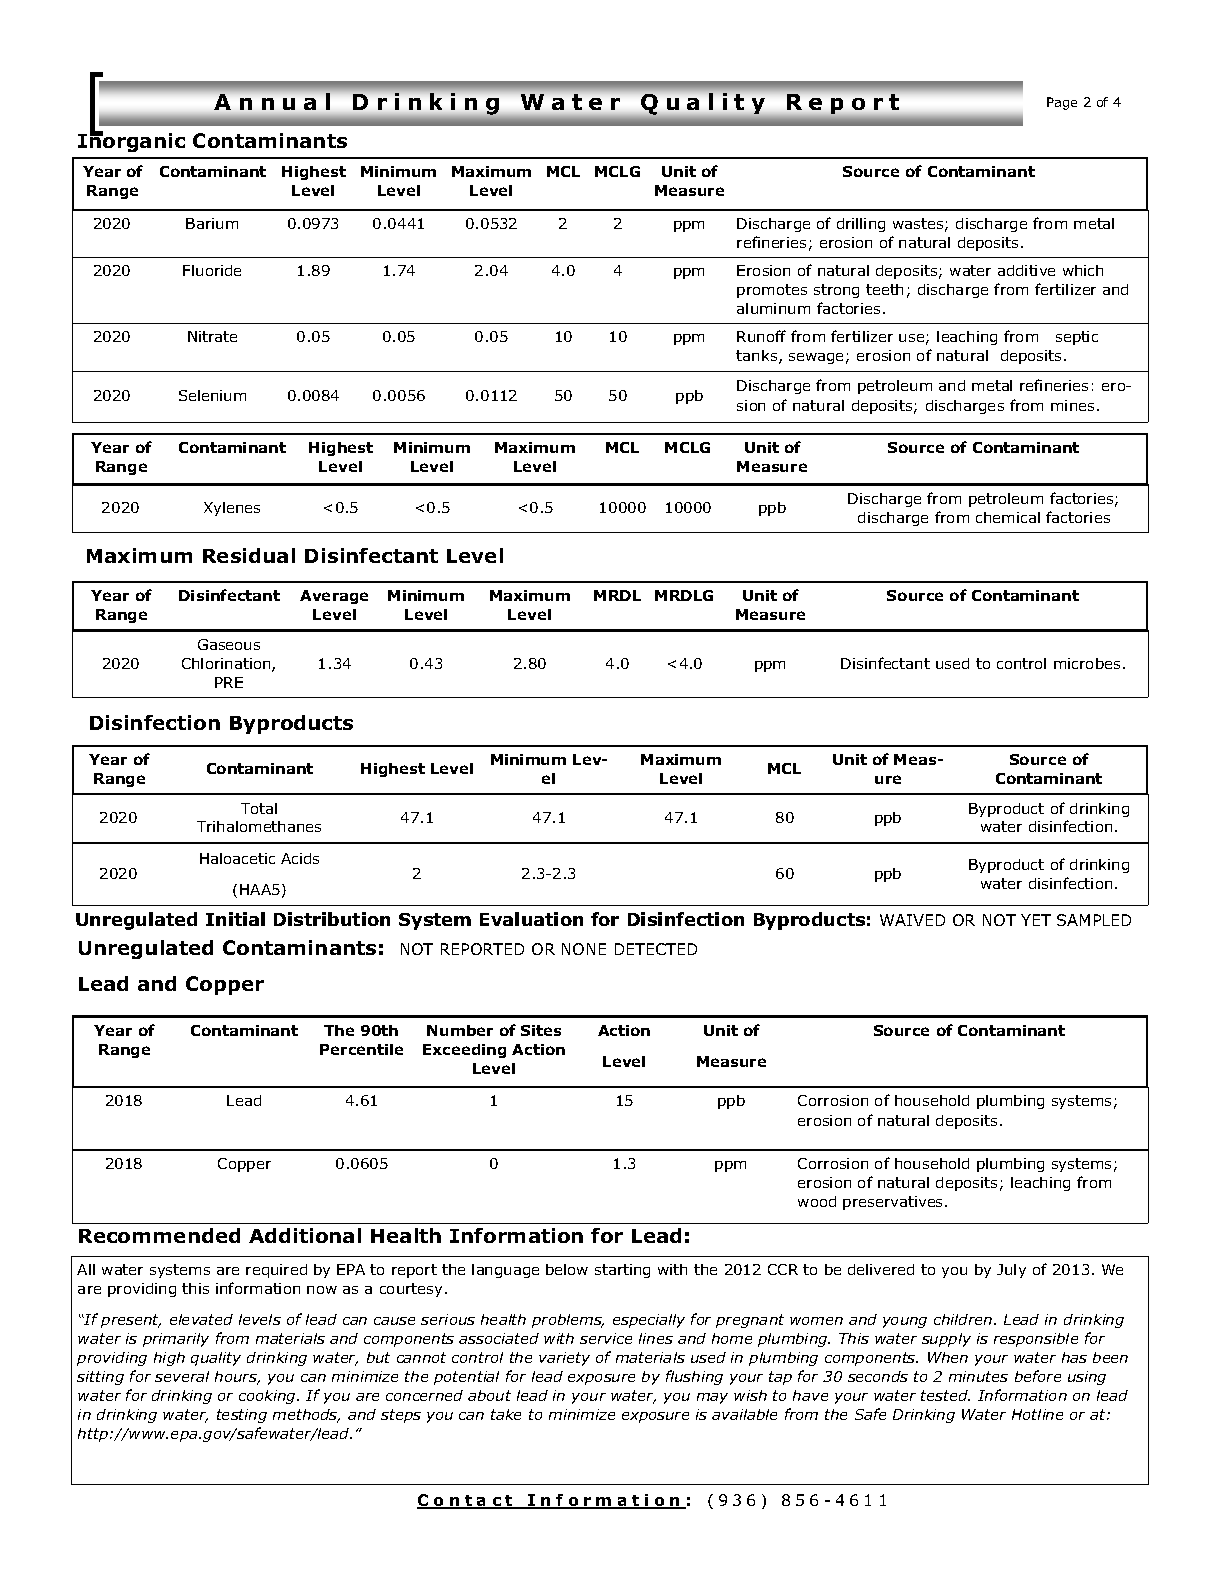  What do you see at coordinates (334, 597) in the document?
I see `Average` at bounding box center [334, 597].
